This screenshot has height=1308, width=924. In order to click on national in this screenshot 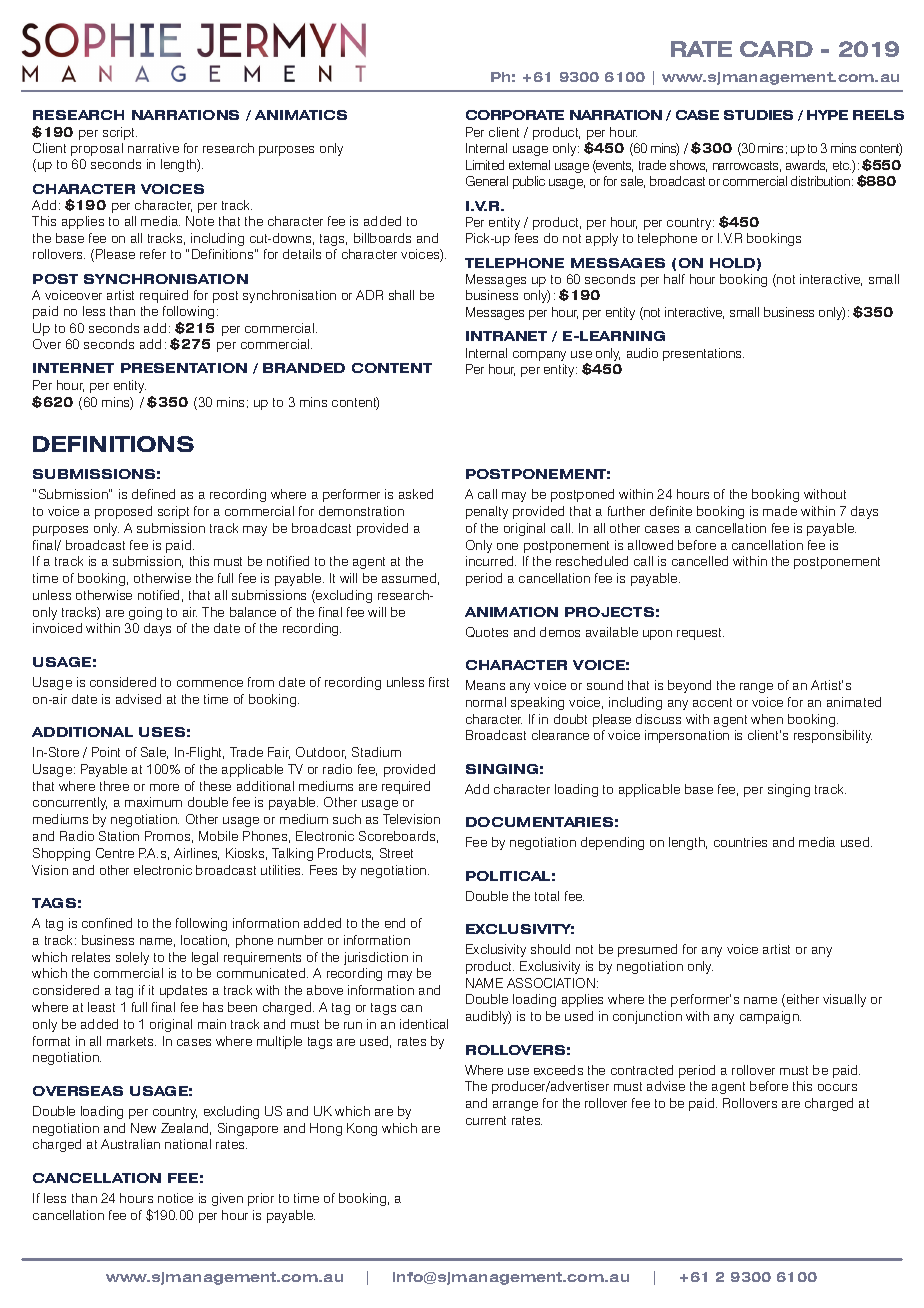, I will do `click(188, 1144)`.
